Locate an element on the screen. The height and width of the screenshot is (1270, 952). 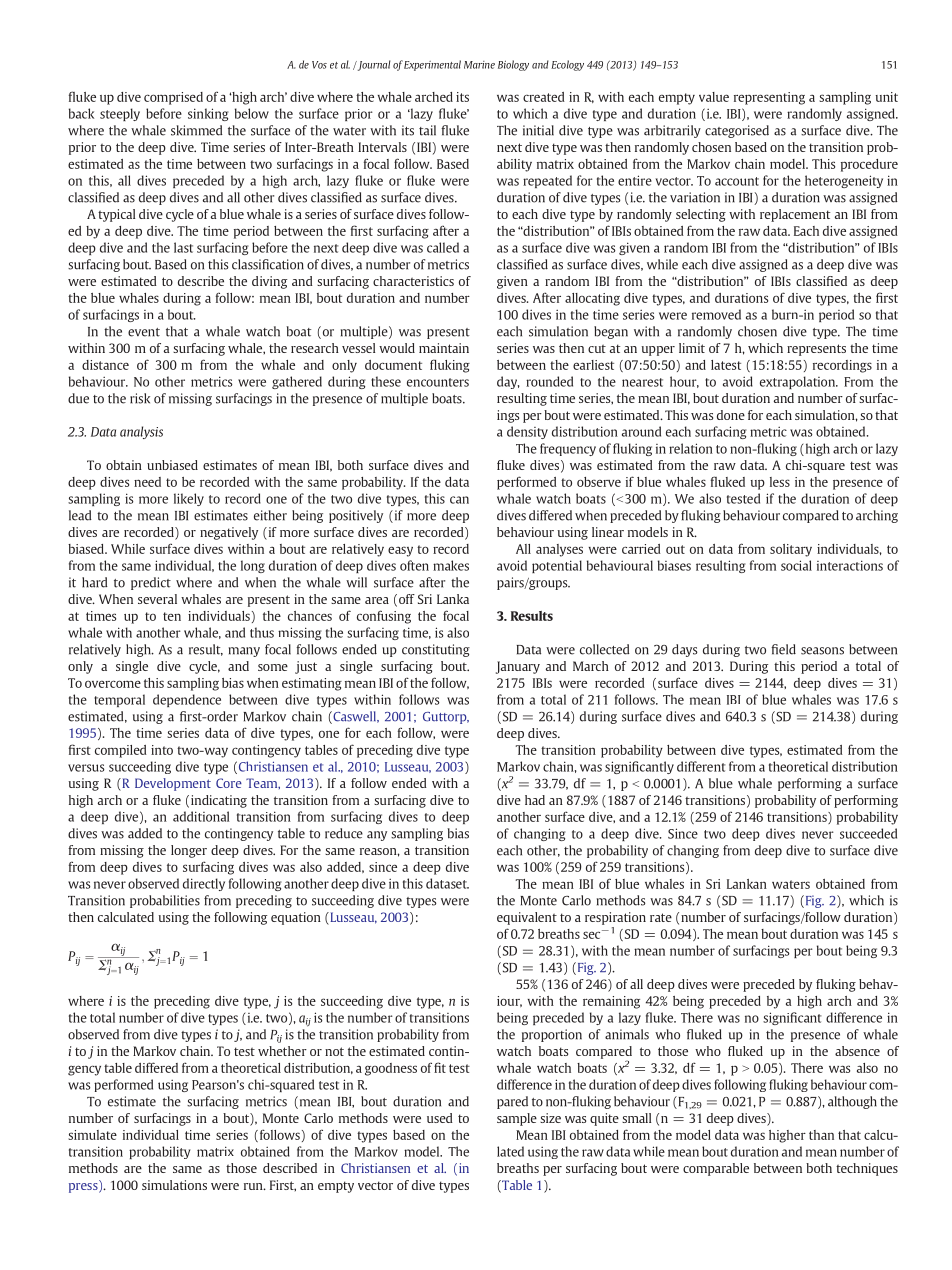
event is located at coordinates (144, 332).
